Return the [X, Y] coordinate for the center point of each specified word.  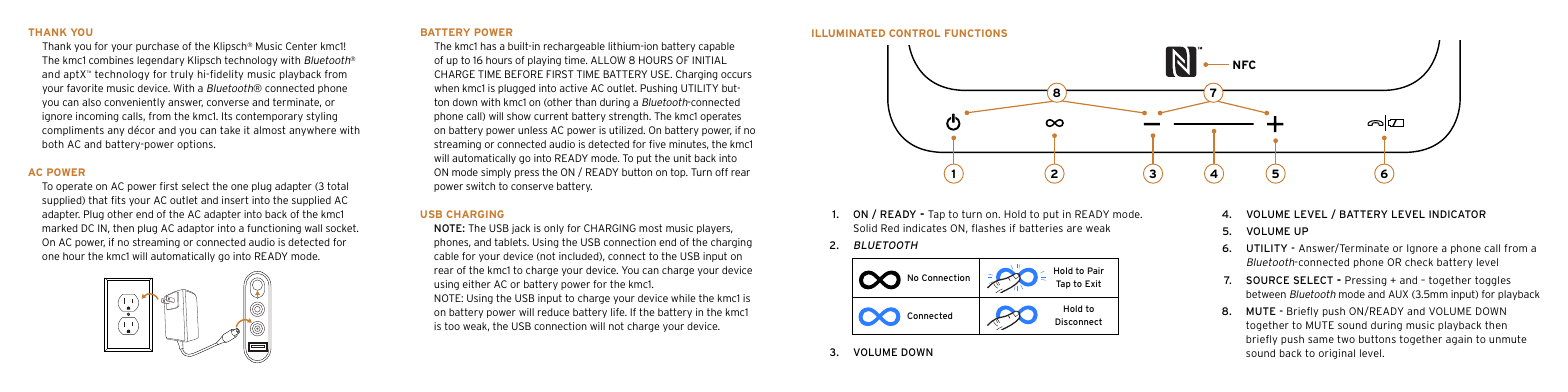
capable [717, 47]
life [619, 312]
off [721, 172]
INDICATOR [1457, 214]
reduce [554, 312]
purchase [157, 47]
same [1321, 340]
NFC [1244, 64]
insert [235, 200]
